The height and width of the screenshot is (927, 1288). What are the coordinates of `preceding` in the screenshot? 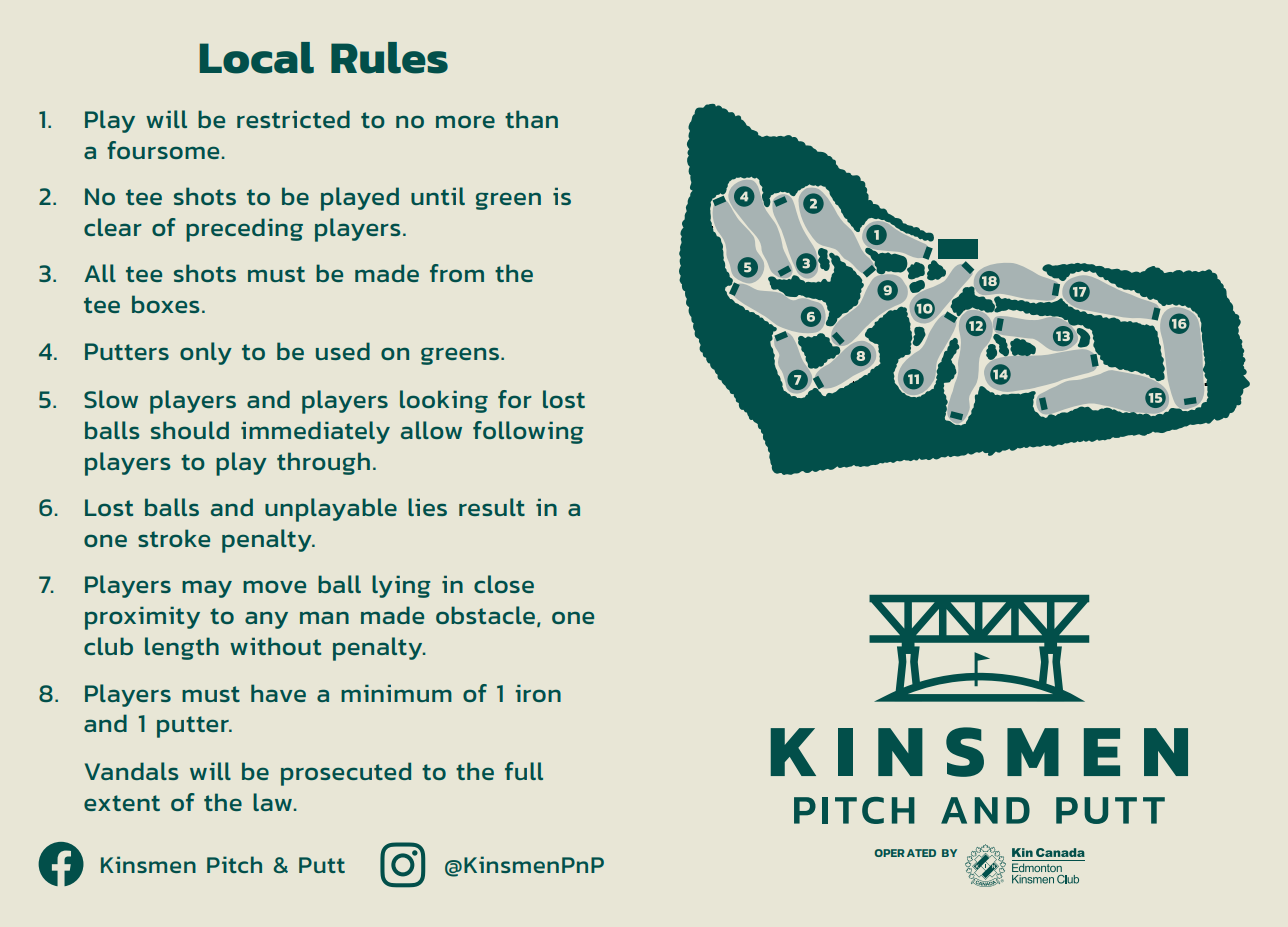 It's located at (244, 230).
